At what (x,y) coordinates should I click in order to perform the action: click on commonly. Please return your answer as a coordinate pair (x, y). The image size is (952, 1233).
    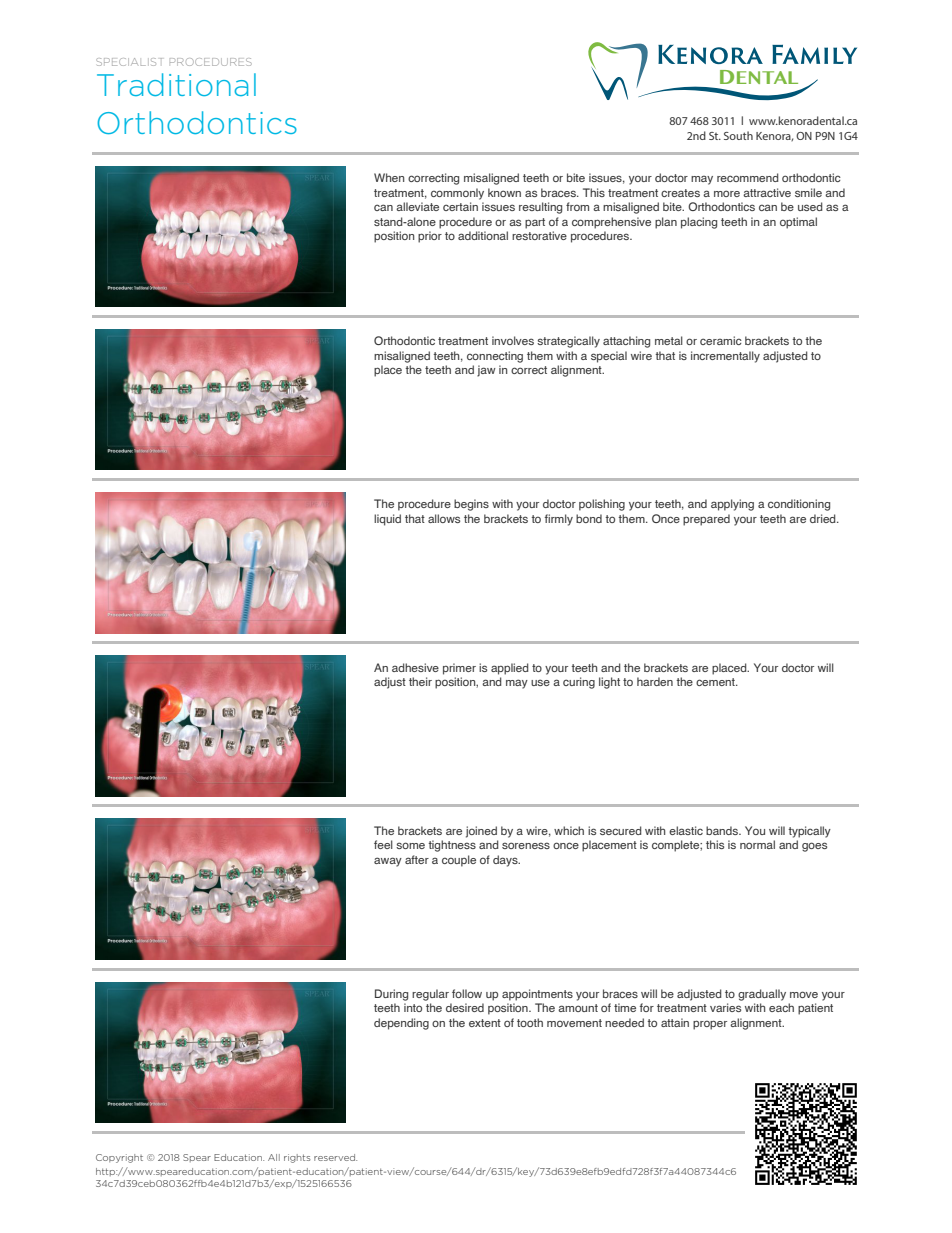
    Looking at the image, I should click on (457, 194).
